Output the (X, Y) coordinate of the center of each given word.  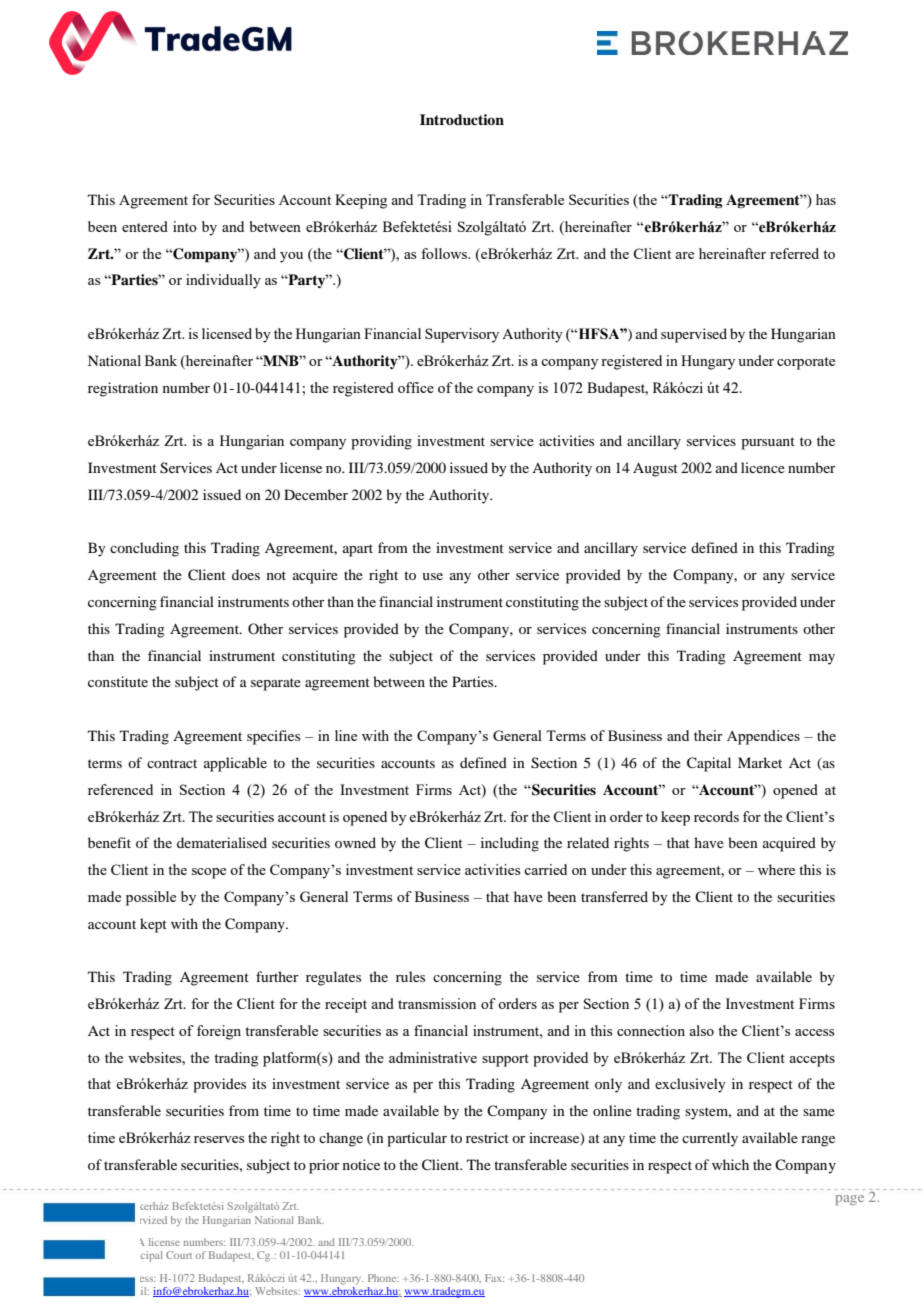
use (432, 576)
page (849, 1200)
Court (179, 1255)
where (776, 869)
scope (209, 873)
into (185, 226)
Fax (494, 1278)
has (826, 199)
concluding (144, 549)
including (510, 844)
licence (763, 467)
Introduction (462, 119)
